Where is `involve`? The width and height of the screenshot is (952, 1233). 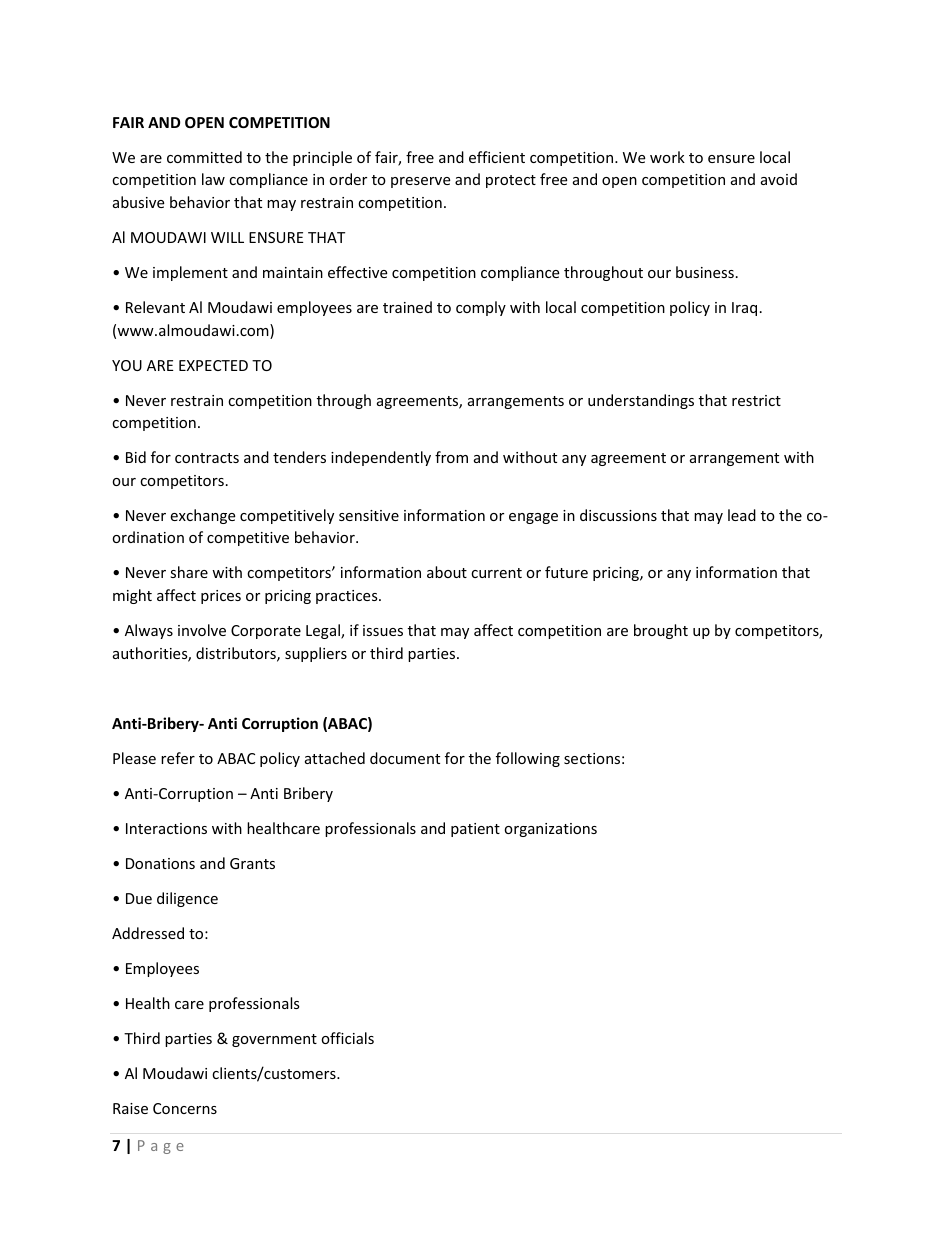
involve is located at coordinates (202, 630).
